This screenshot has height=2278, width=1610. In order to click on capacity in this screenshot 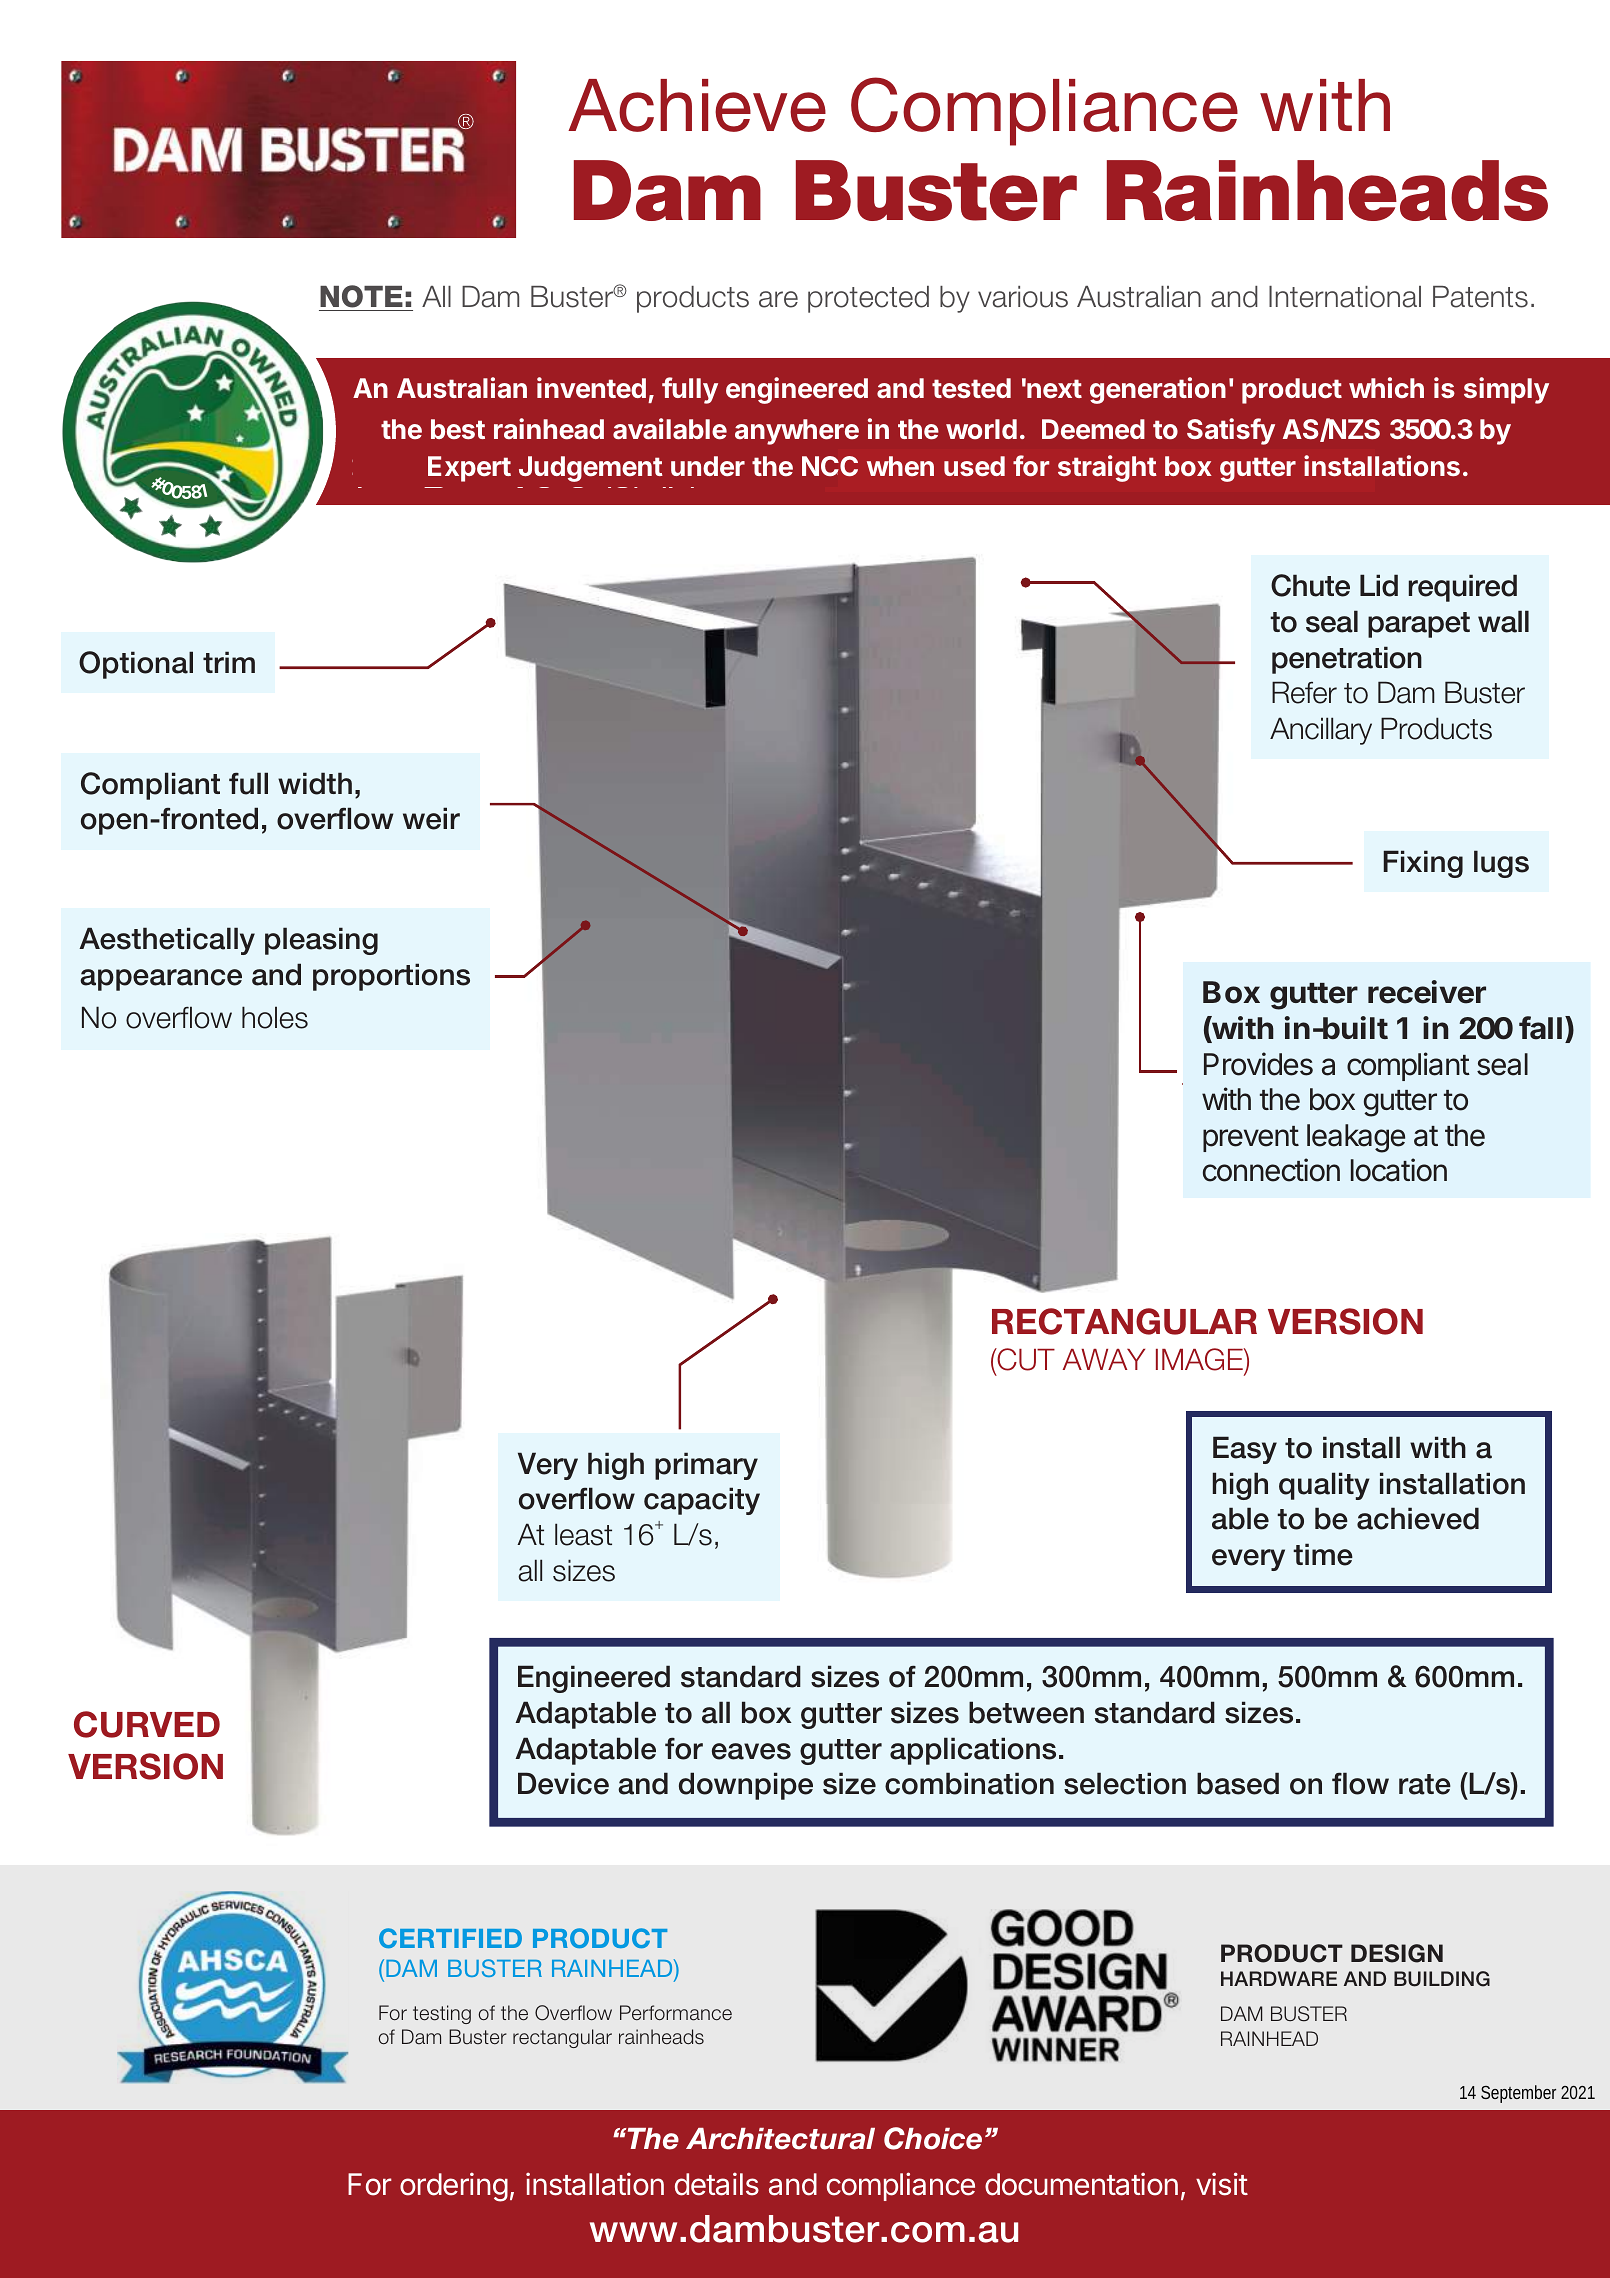, I will do `click(702, 1501)`.
